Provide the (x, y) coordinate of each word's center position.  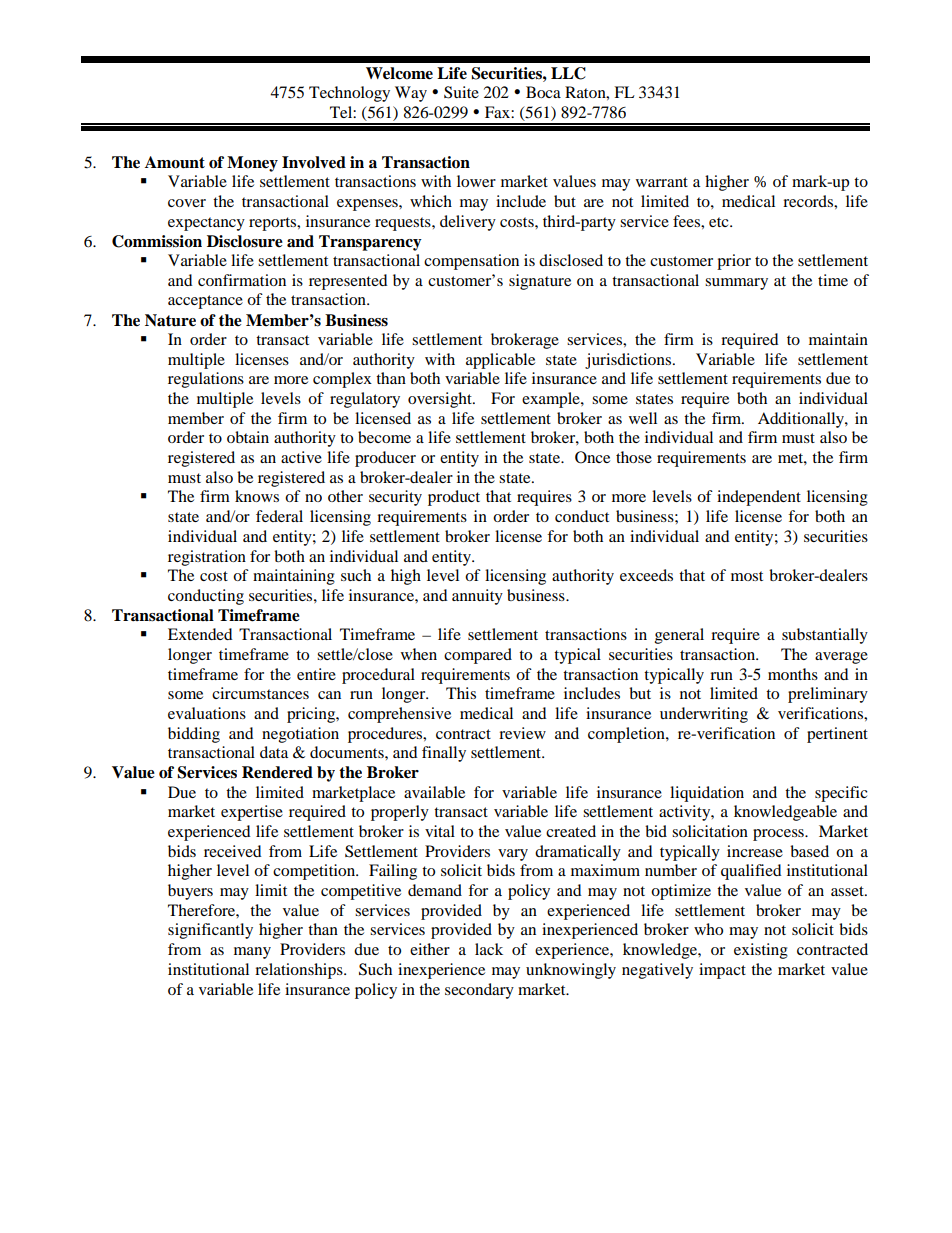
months (793, 674)
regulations (206, 380)
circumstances (260, 693)
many (252, 953)
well (643, 418)
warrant (662, 182)
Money (252, 164)
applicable (500, 361)
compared (478, 656)
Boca (543, 92)
